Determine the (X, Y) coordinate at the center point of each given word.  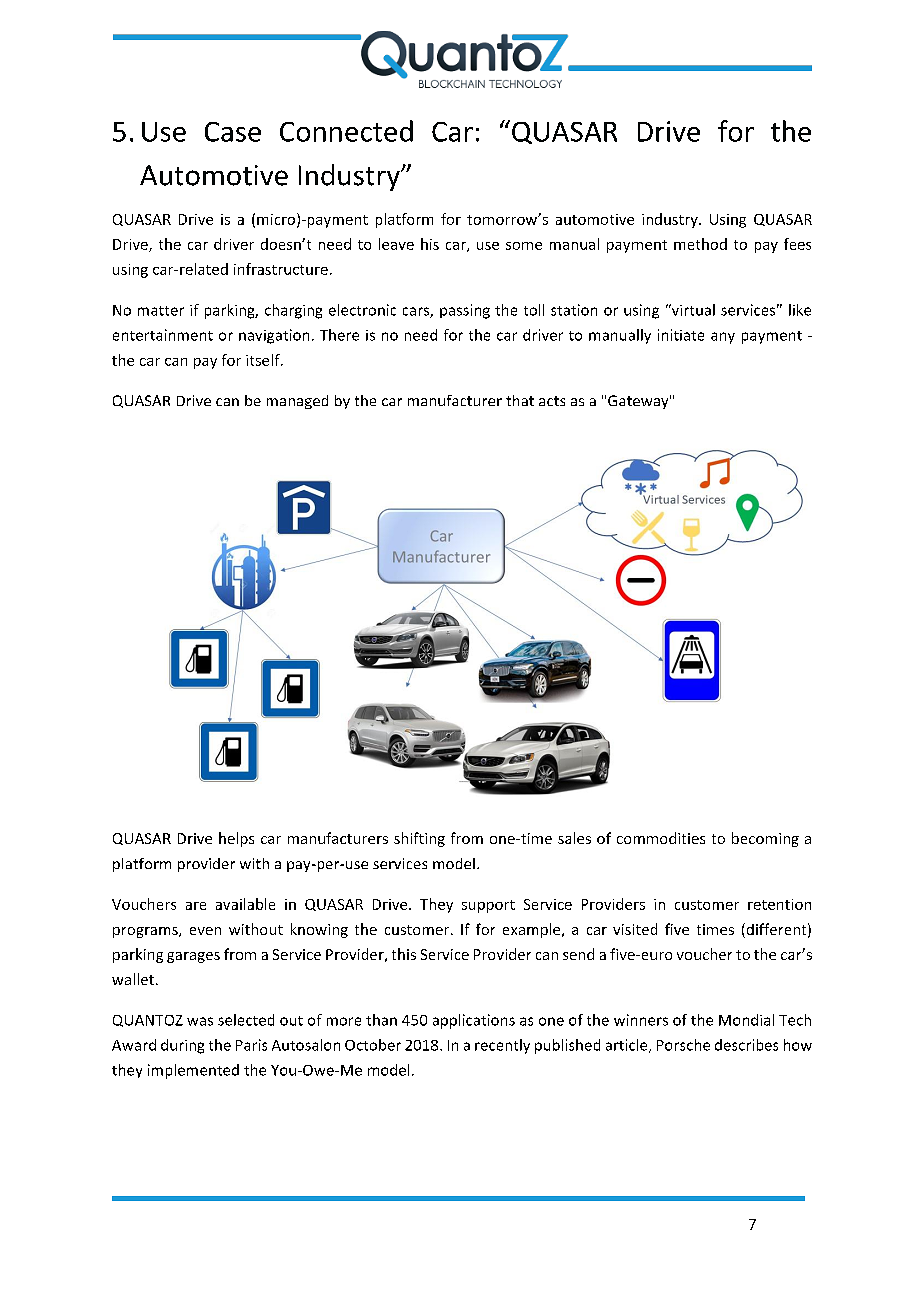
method (700, 244)
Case (233, 132)
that (520, 400)
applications (474, 1021)
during (182, 1046)
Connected (346, 131)
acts (552, 401)
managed (297, 402)
